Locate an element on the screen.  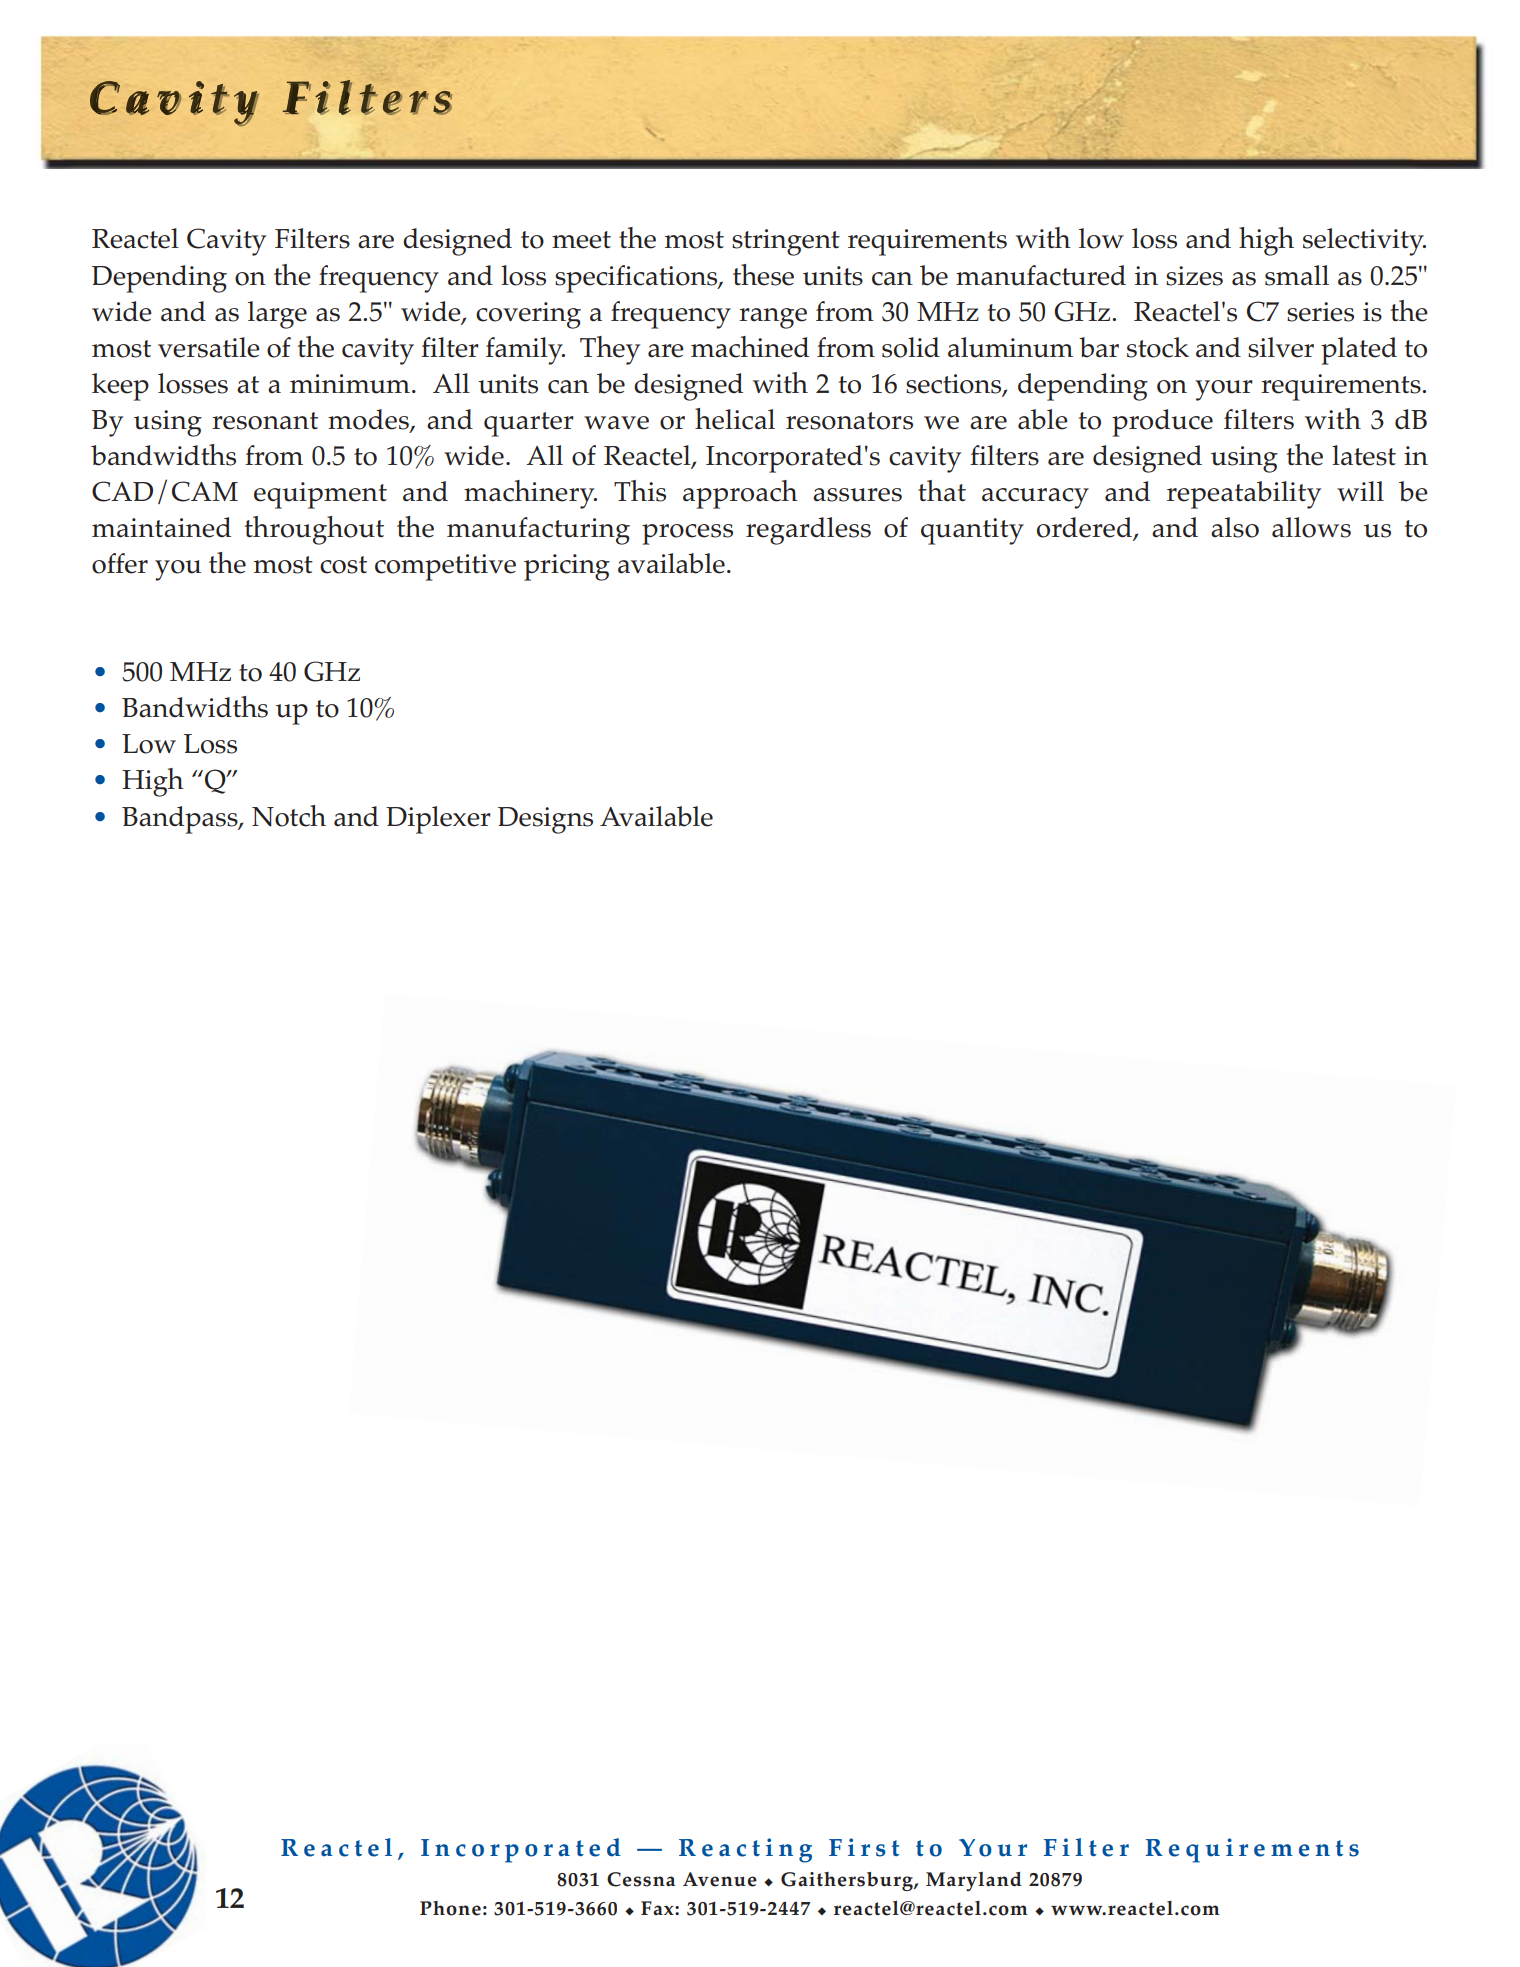
Designs is located at coordinates (545, 820).
